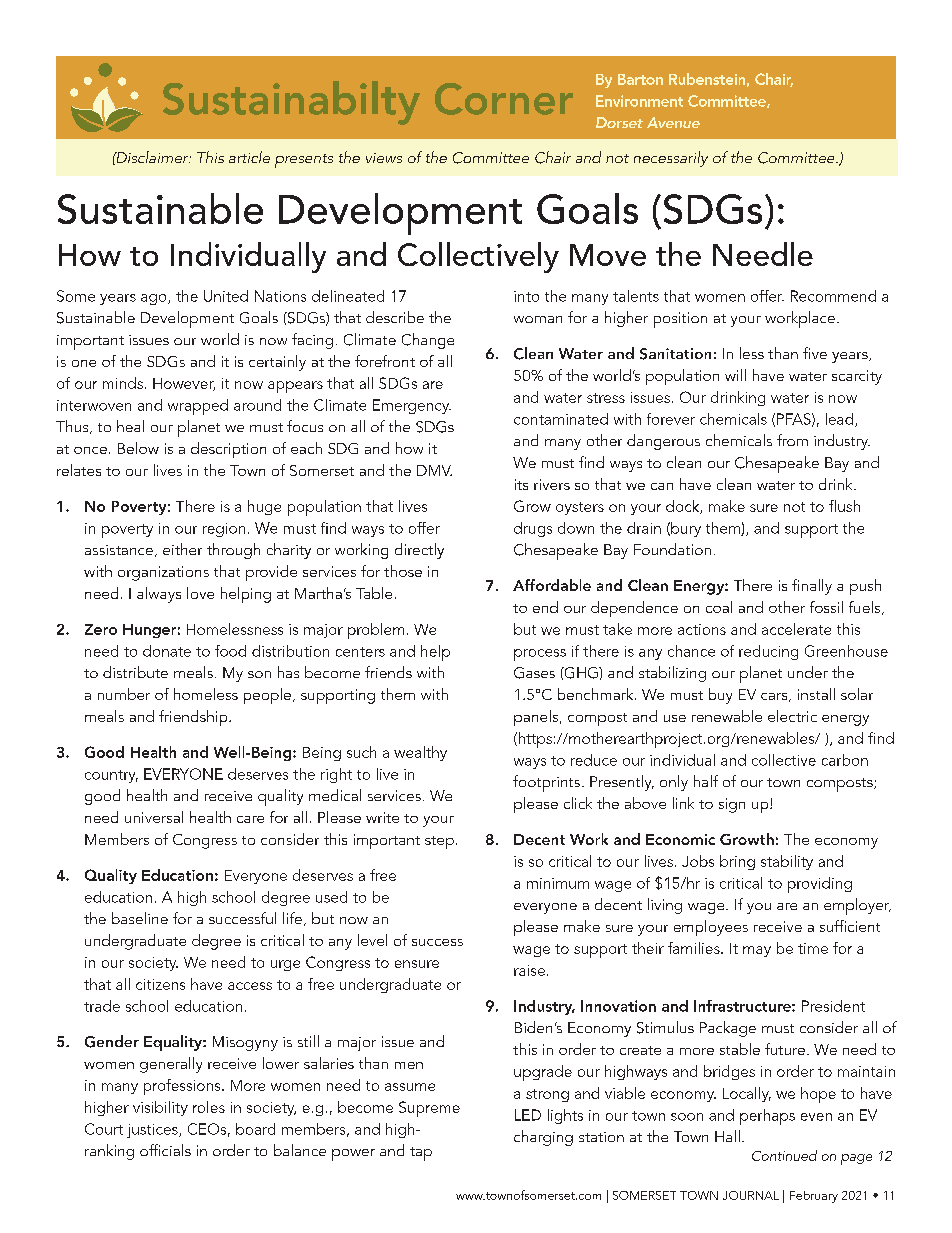 Image resolution: width=952 pixels, height=1233 pixels. What do you see at coordinates (428, 341) in the screenshot?
I see `Change` at bounding box center [428, 341].
